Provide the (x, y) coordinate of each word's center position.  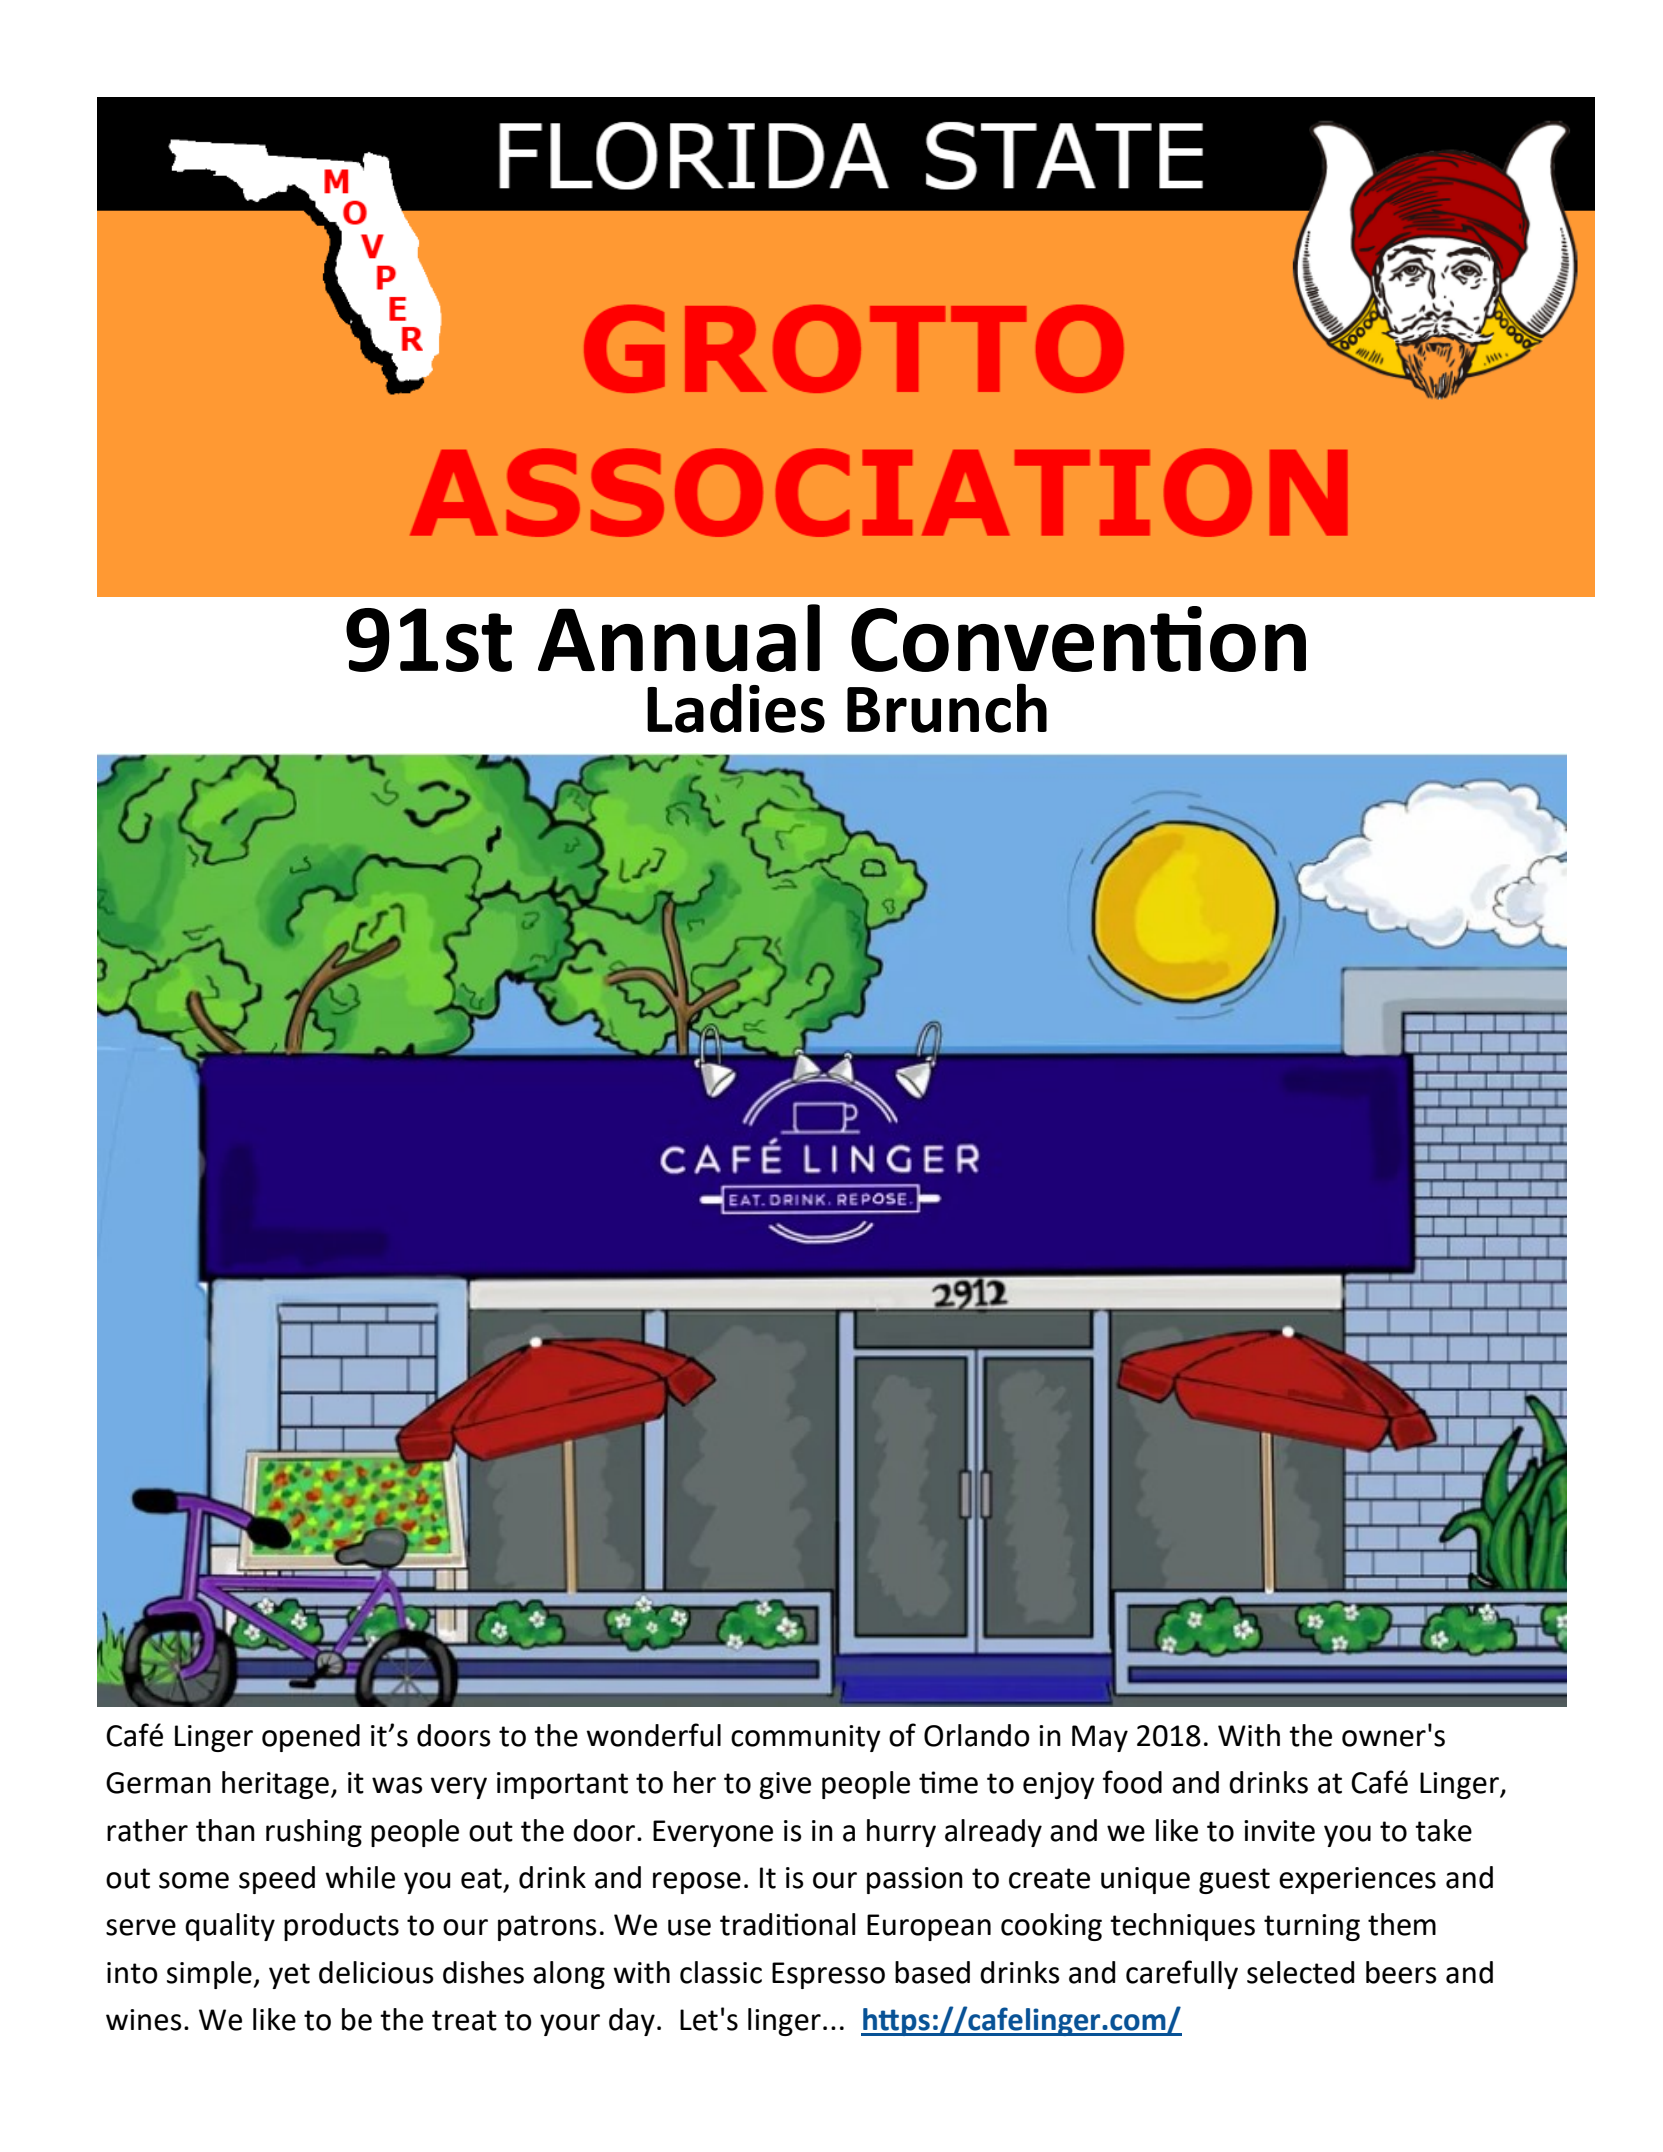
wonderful (653, 1735)
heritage (275, 1785)
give (785, 1785)
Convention (1078, 639)
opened (311, 1738)
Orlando (977, 1735)
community (806, 1738)
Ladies (736, 708)
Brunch (947, 708)
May (1100, 1738)
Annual (679, 638)
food (1132, 1782)
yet (289, 1976)
